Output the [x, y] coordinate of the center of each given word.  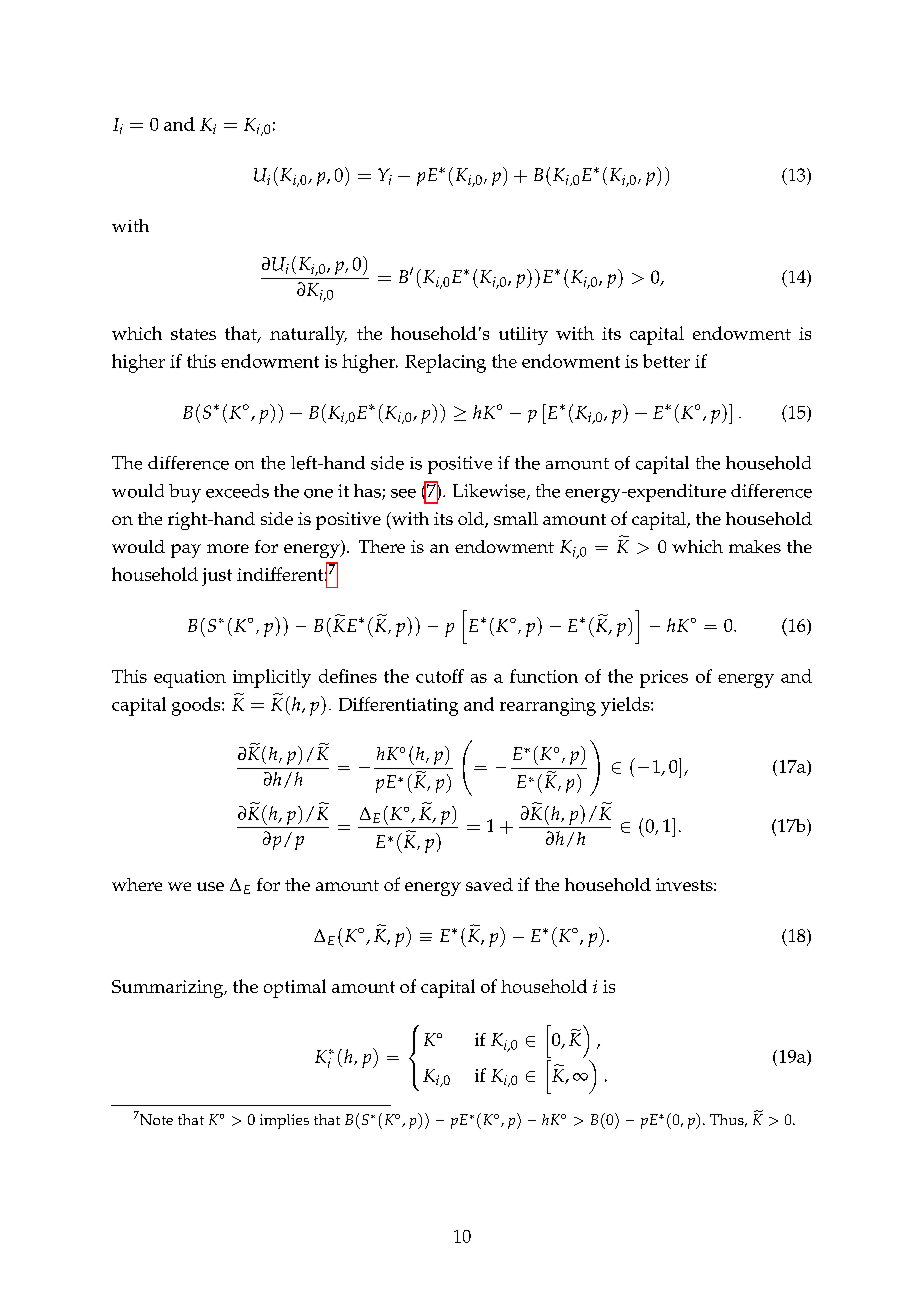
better [666, 361]
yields [626, 706]
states [193, 334]
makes [755, 546]
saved [489, 884]
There [382, 546]
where [137, 884]
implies [284, 1121]
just [217, 577]
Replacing [445, 363]
